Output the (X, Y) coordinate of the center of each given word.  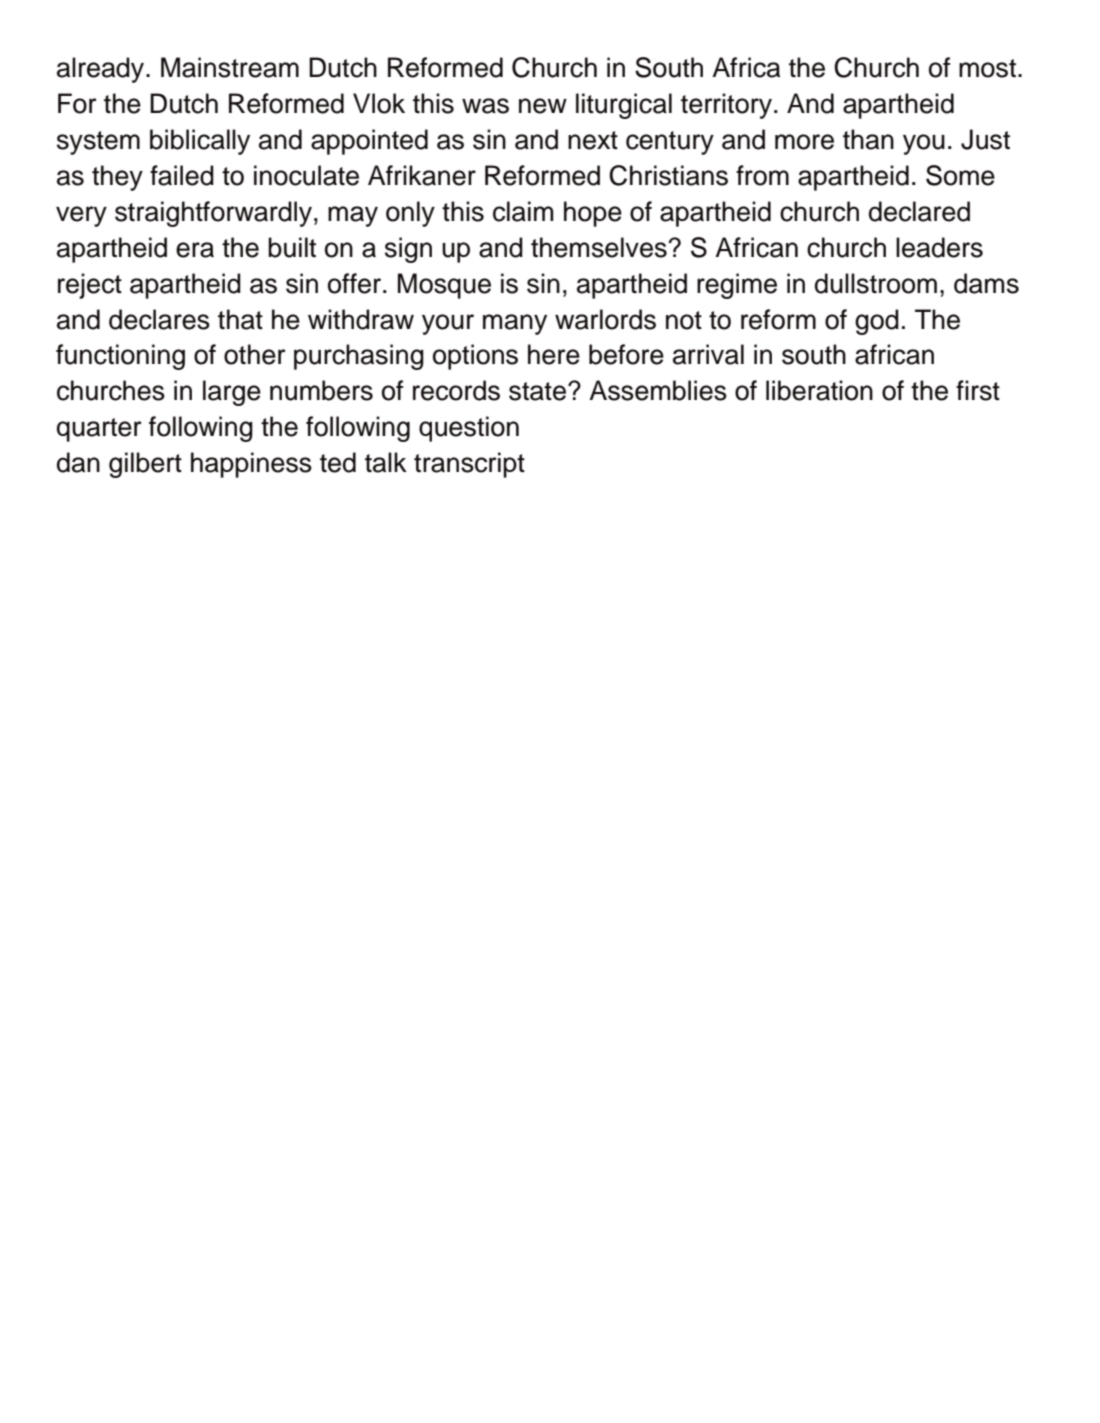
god (877, 322)
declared (919, 211)
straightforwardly (213, 214)
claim (523, 211)
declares (159, 319)
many (515, 324)
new (543, 106)
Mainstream (230, 67)
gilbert (145, 465)
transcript (469, 465)
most (987, 68)
